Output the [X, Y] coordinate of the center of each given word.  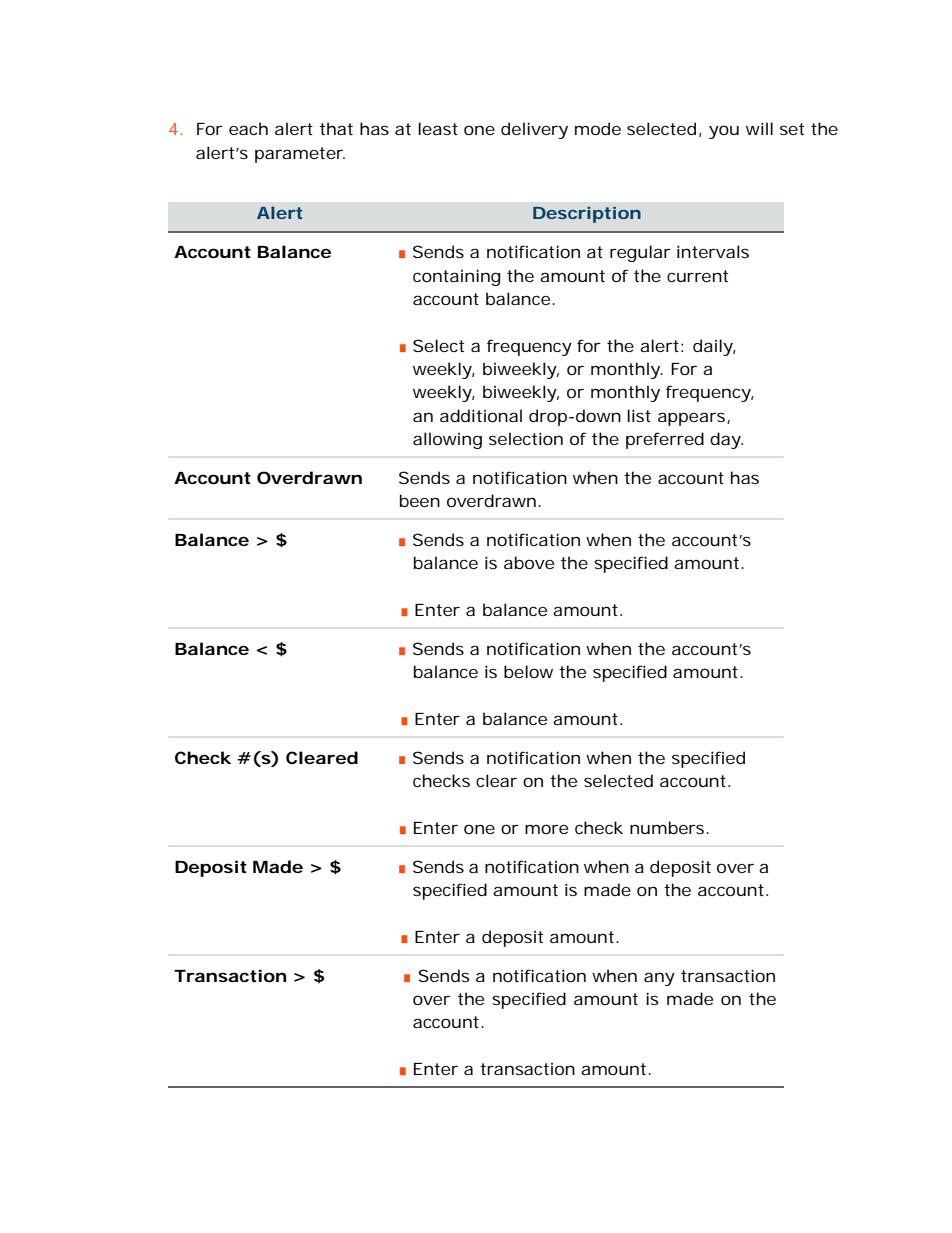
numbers [669, 827]
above [529, 562]
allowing [447, 440]
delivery [534, 130]
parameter [300, 155]
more [546, 829]
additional [481, 415]
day [726, 440]
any [659, 979]
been [420, 500]
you [724, 132]
